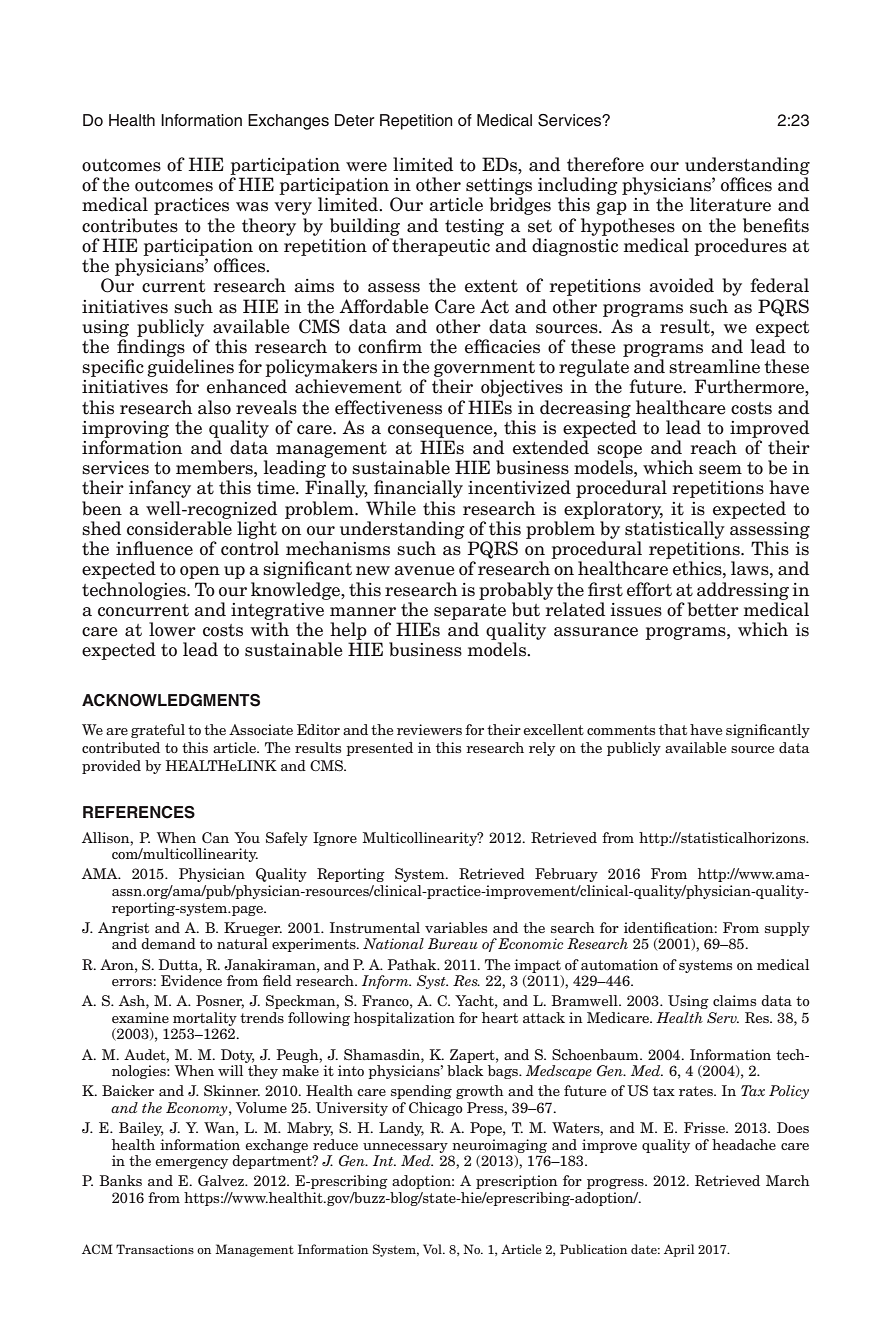 This screenshot has height=1328, width=896. Describe the element at coordinates (247, 837) in the screenshot. I see `You` at that location.
